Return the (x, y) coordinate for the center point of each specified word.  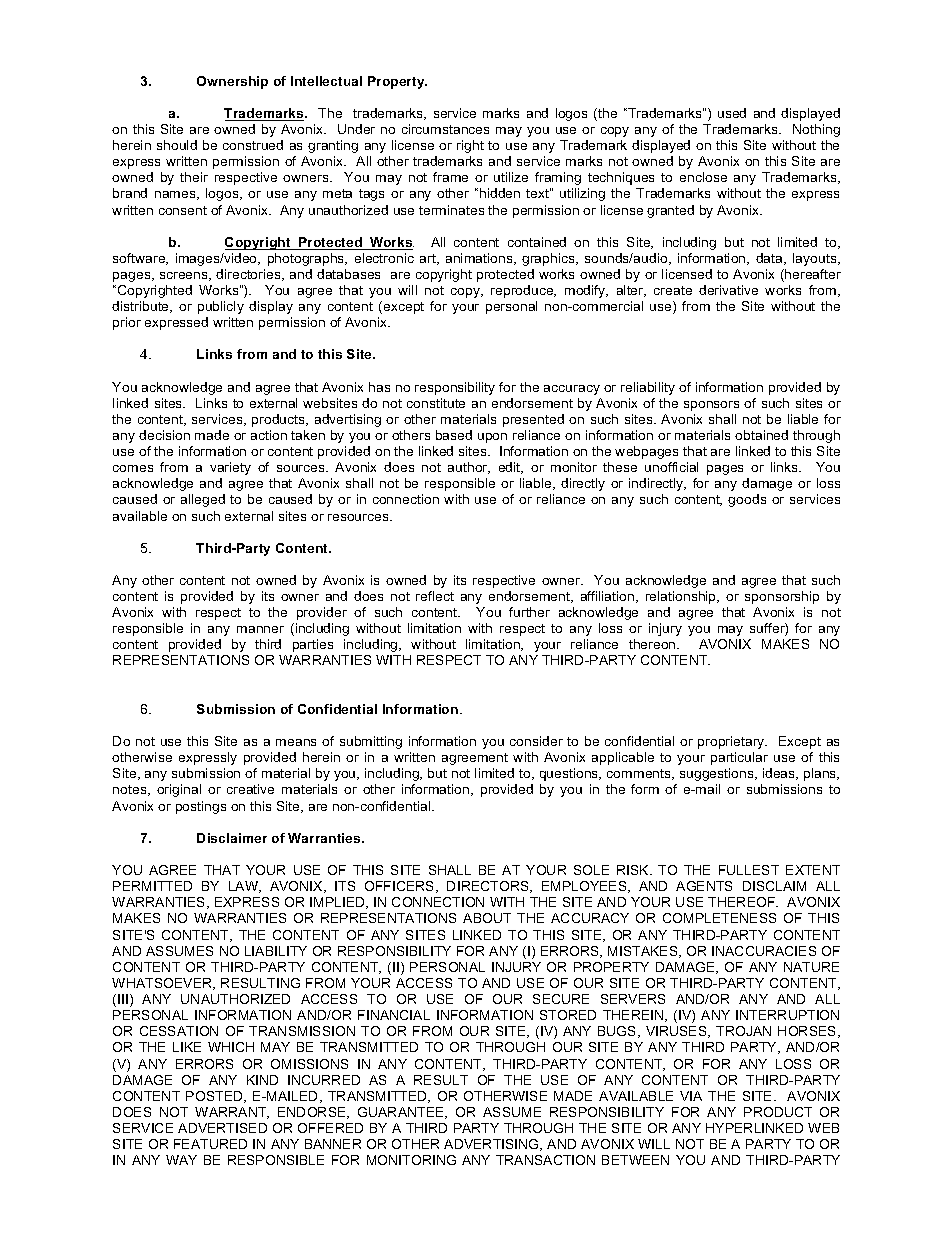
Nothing (816, 130)
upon (492, 438)
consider (536, 741)
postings (201, 807)
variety (230, 468)
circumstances (445, 129)
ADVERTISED (222, 1128)
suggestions (718, 774)
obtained (761, 435)
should (177, 145)
